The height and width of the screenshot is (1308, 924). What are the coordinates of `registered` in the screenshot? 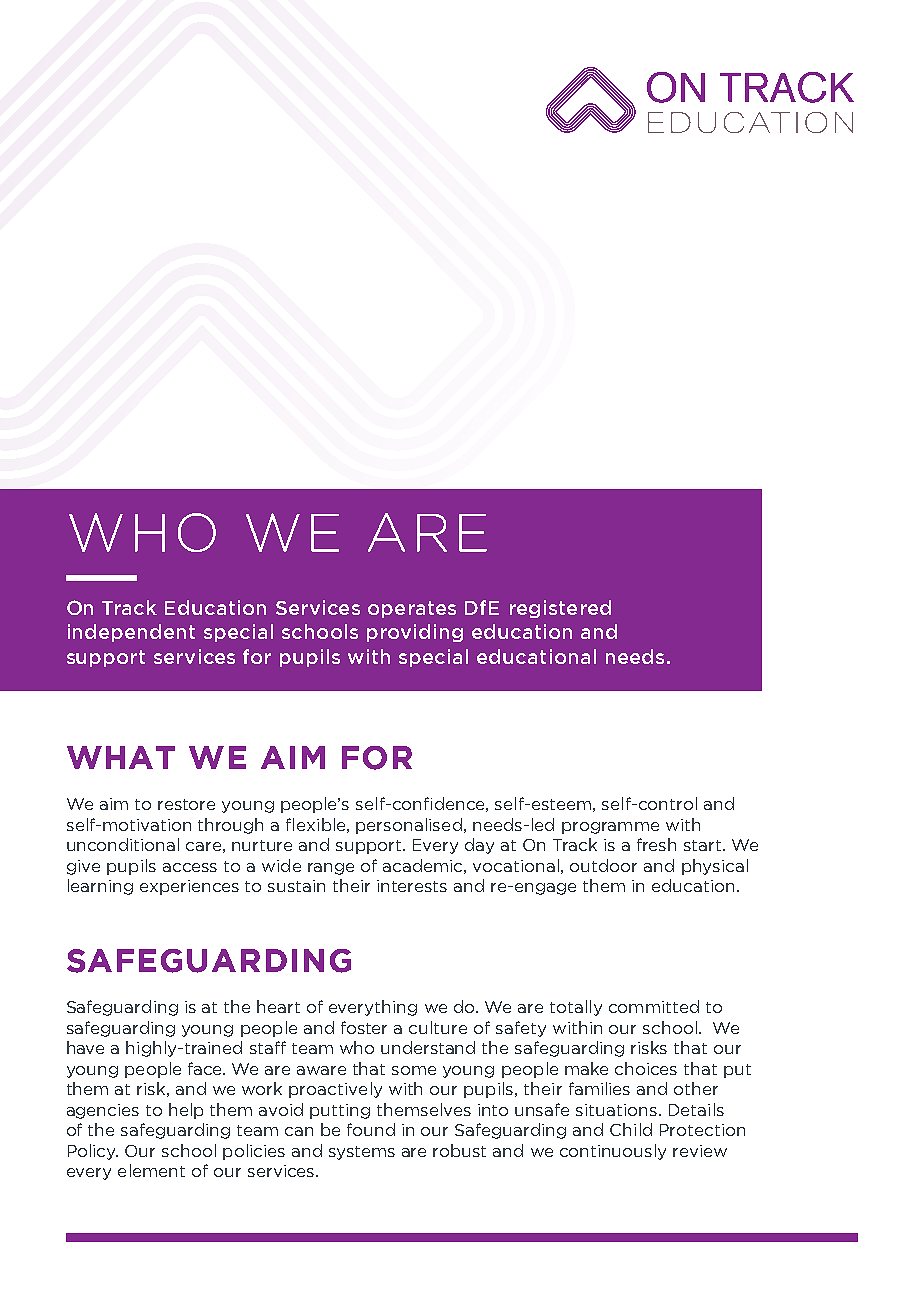 It's located at (560, 609).
